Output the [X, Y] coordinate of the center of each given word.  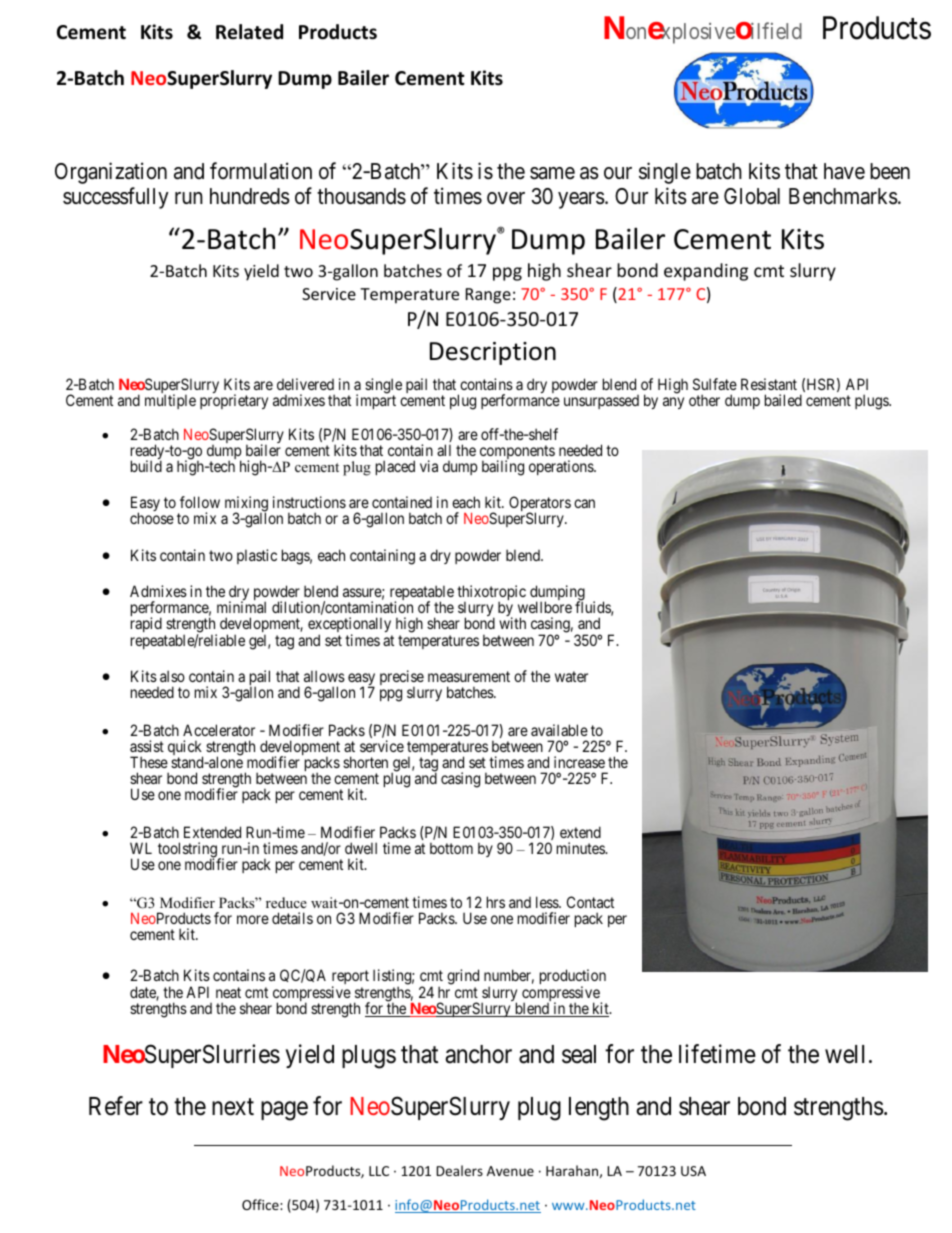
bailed [783, 400]
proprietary [234, 401]
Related [249, 32]
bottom [451, 848]
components [517, 453]
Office [261, 1204]
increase [579, 762]
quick [185, 749]
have [844, 171]
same [552, 173]
